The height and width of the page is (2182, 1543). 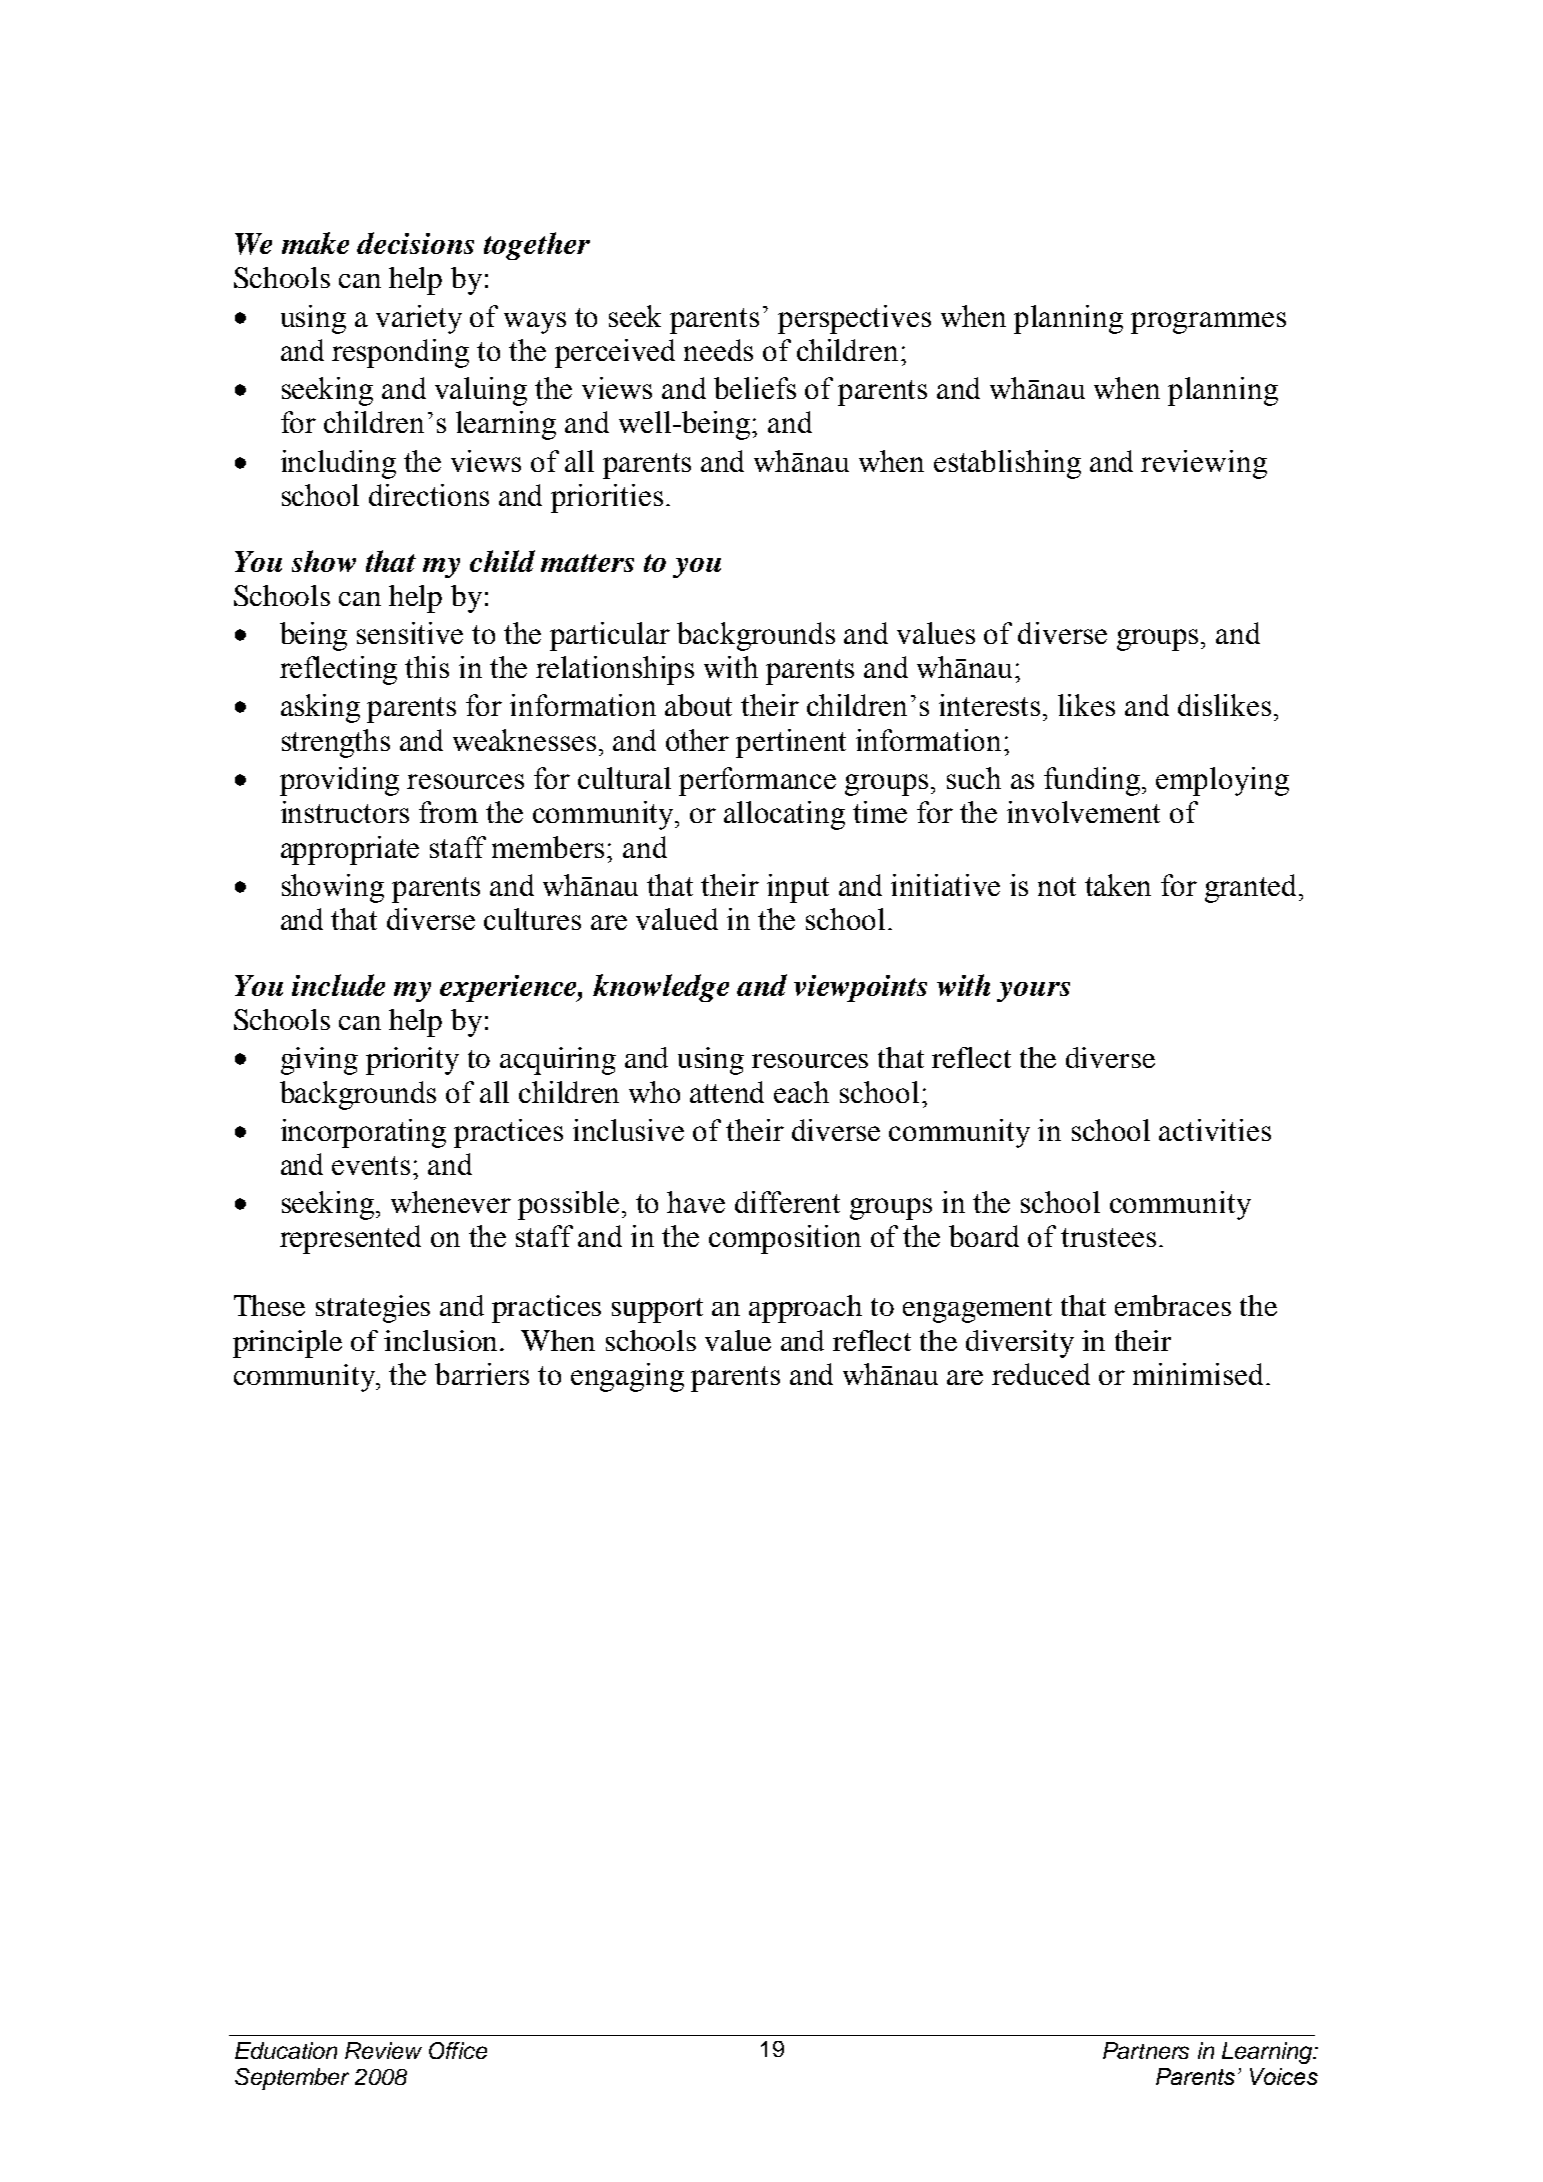 I want to click on minimised, so click(x=1200, y=1374).
